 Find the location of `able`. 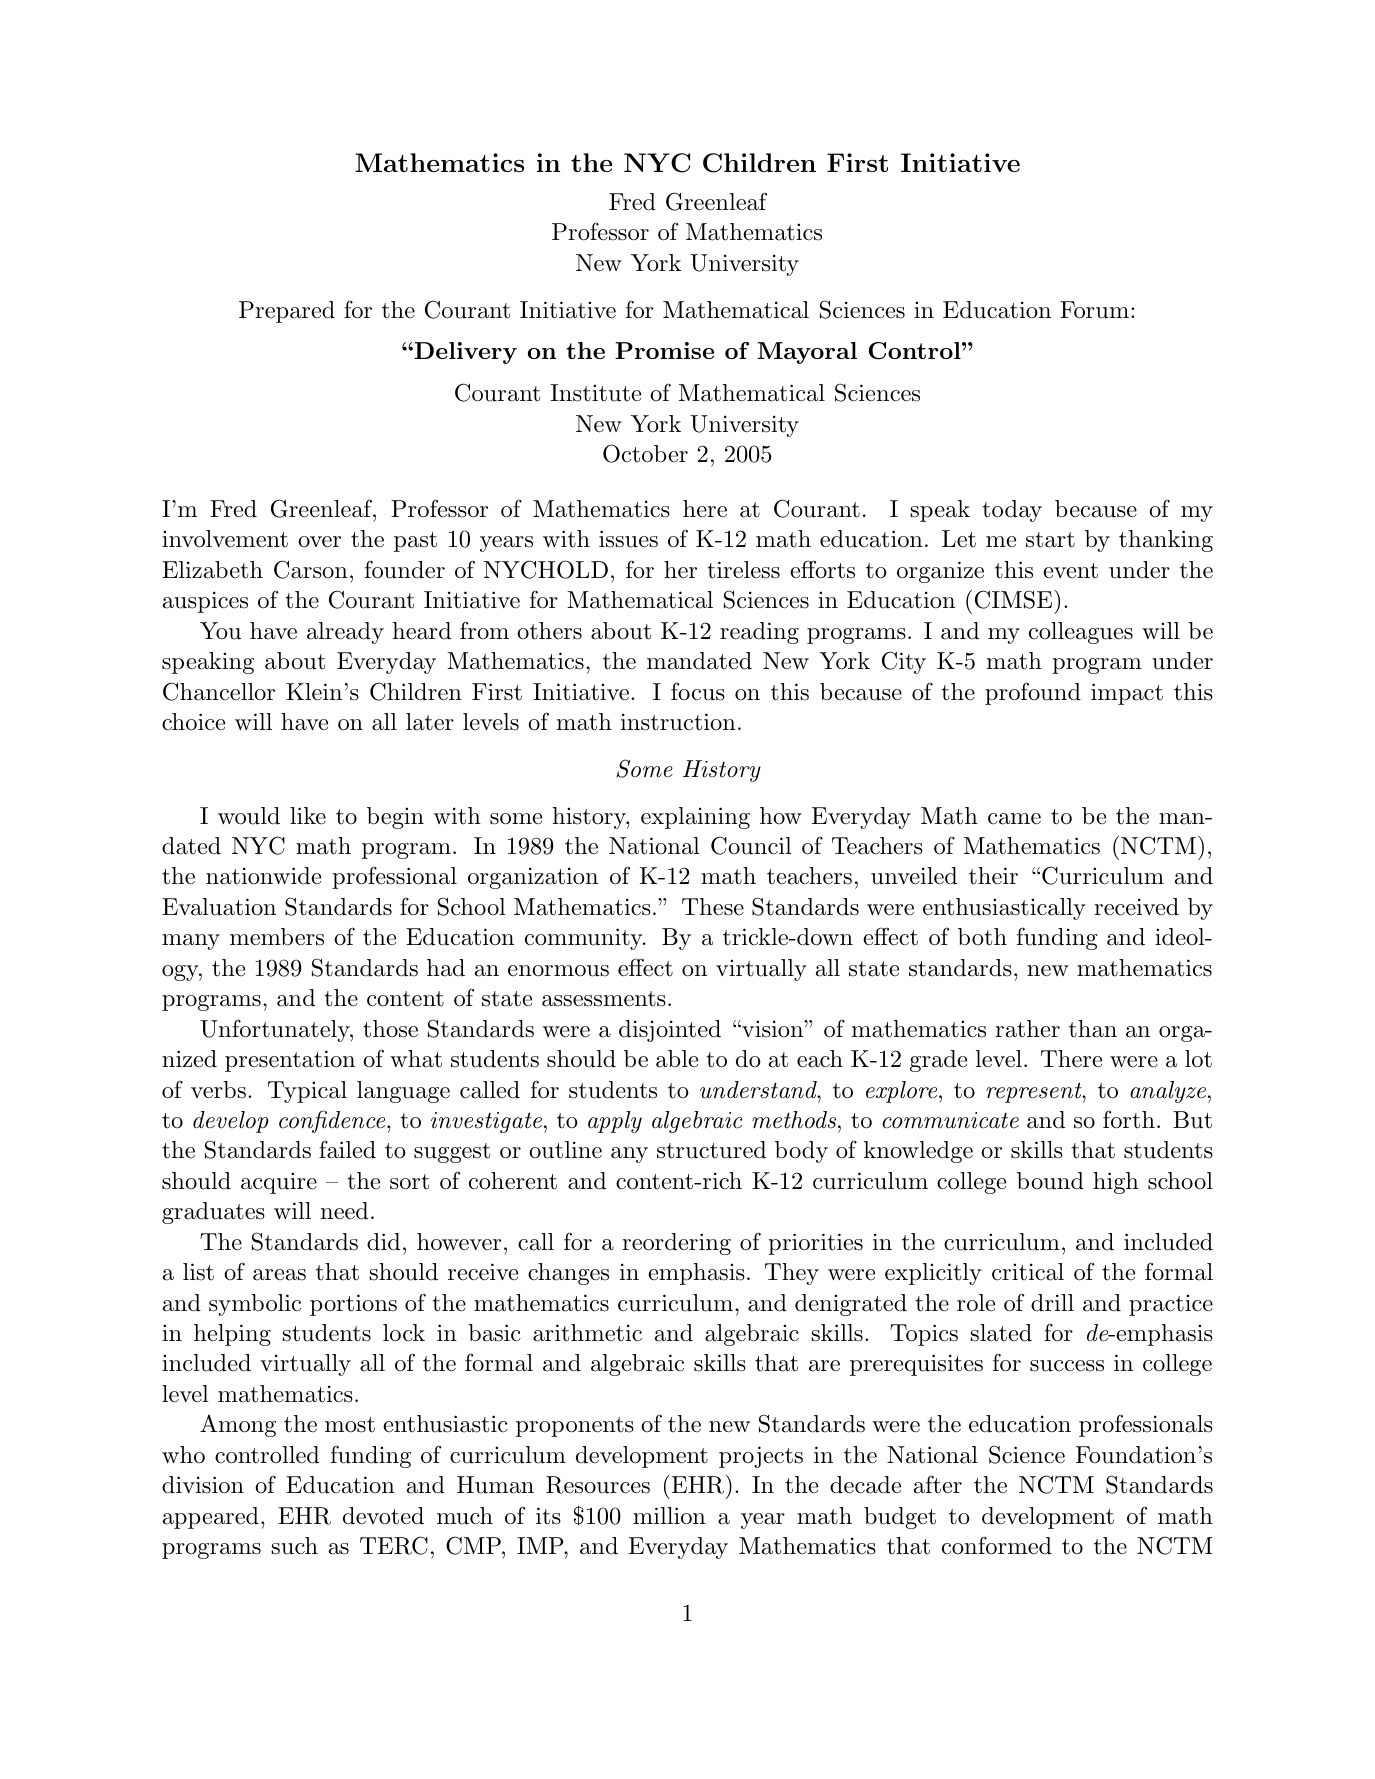

able is located at coordinates (677, 1059).
